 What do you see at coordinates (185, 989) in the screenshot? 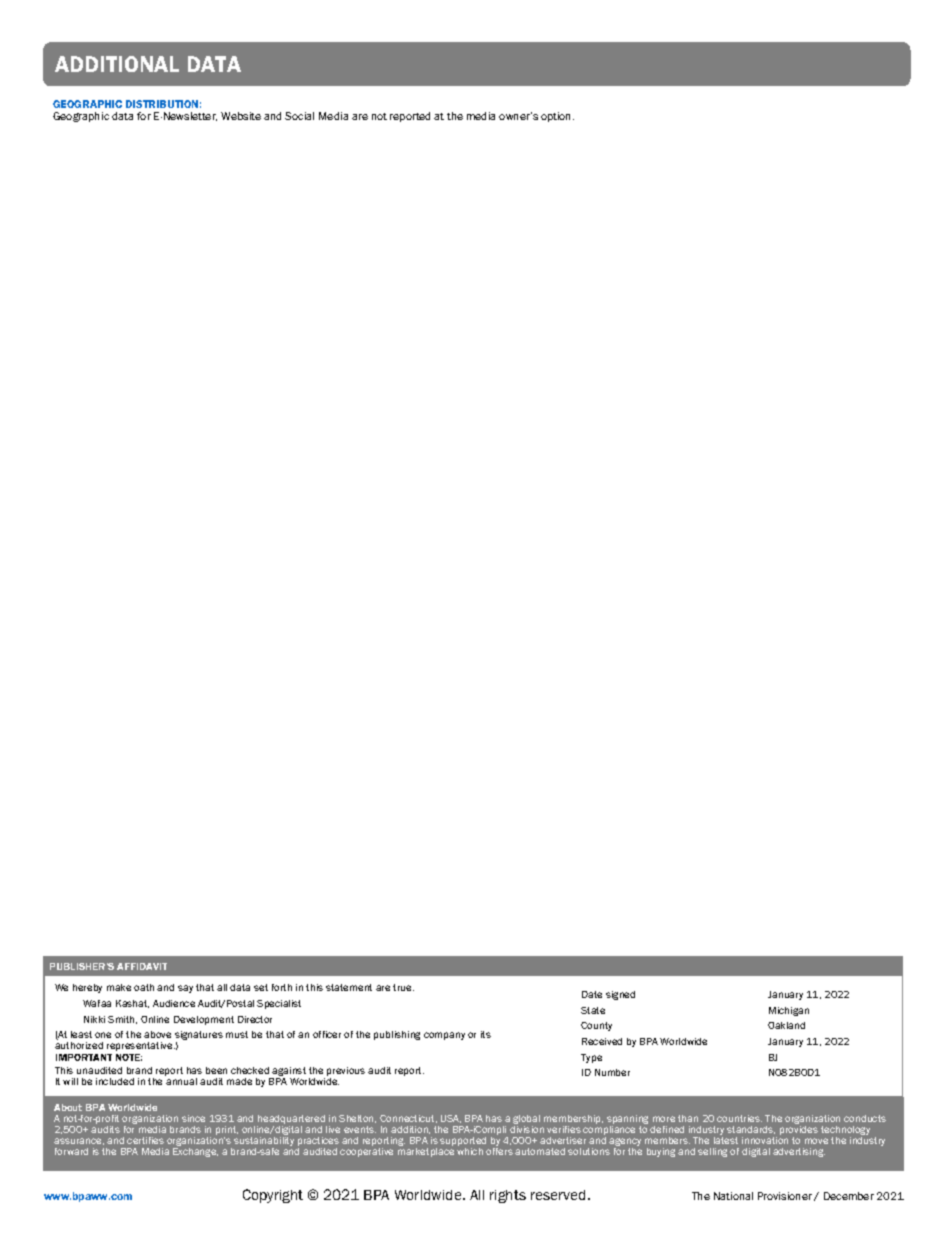
I see `say` at bounding box center [185, 989].
